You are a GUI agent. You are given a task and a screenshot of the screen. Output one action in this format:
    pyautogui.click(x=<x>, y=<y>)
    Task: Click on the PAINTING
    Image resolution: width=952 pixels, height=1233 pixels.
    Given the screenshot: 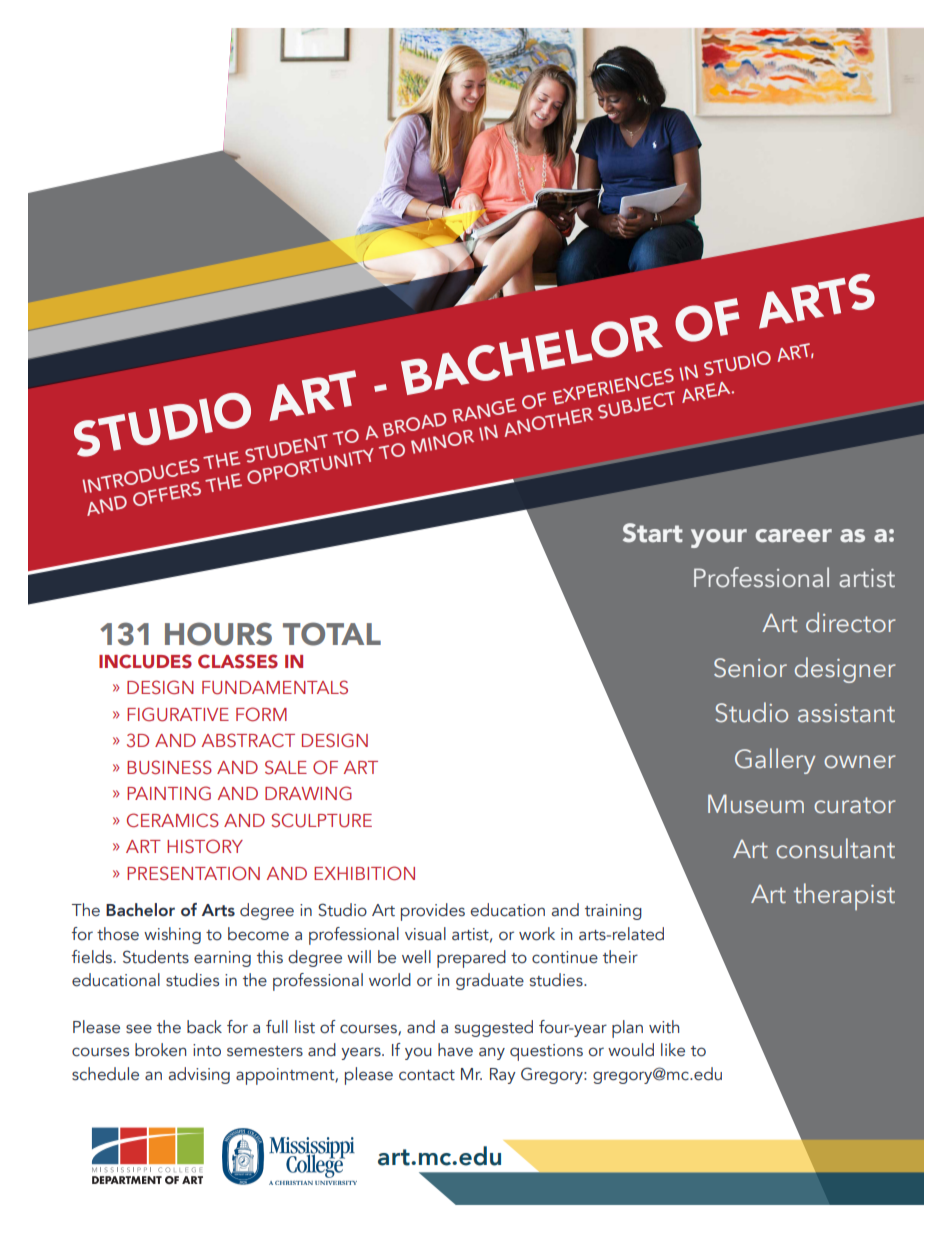 What is the action you would take?
    pyautogui.click(x=169, y=793)
